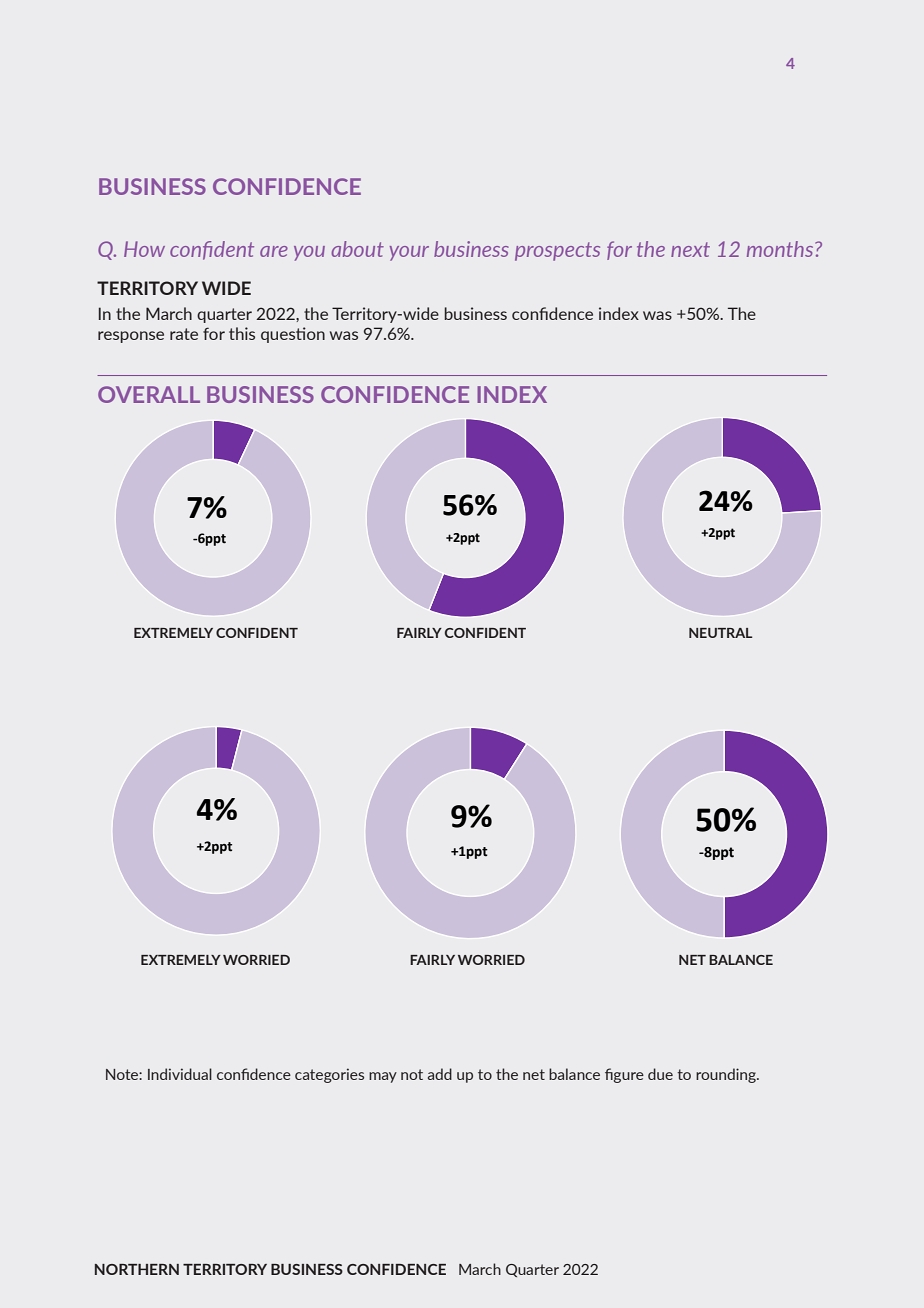 This document has height=1308, width=924. I want to click on NORTHERN, so click(137, 1269).
